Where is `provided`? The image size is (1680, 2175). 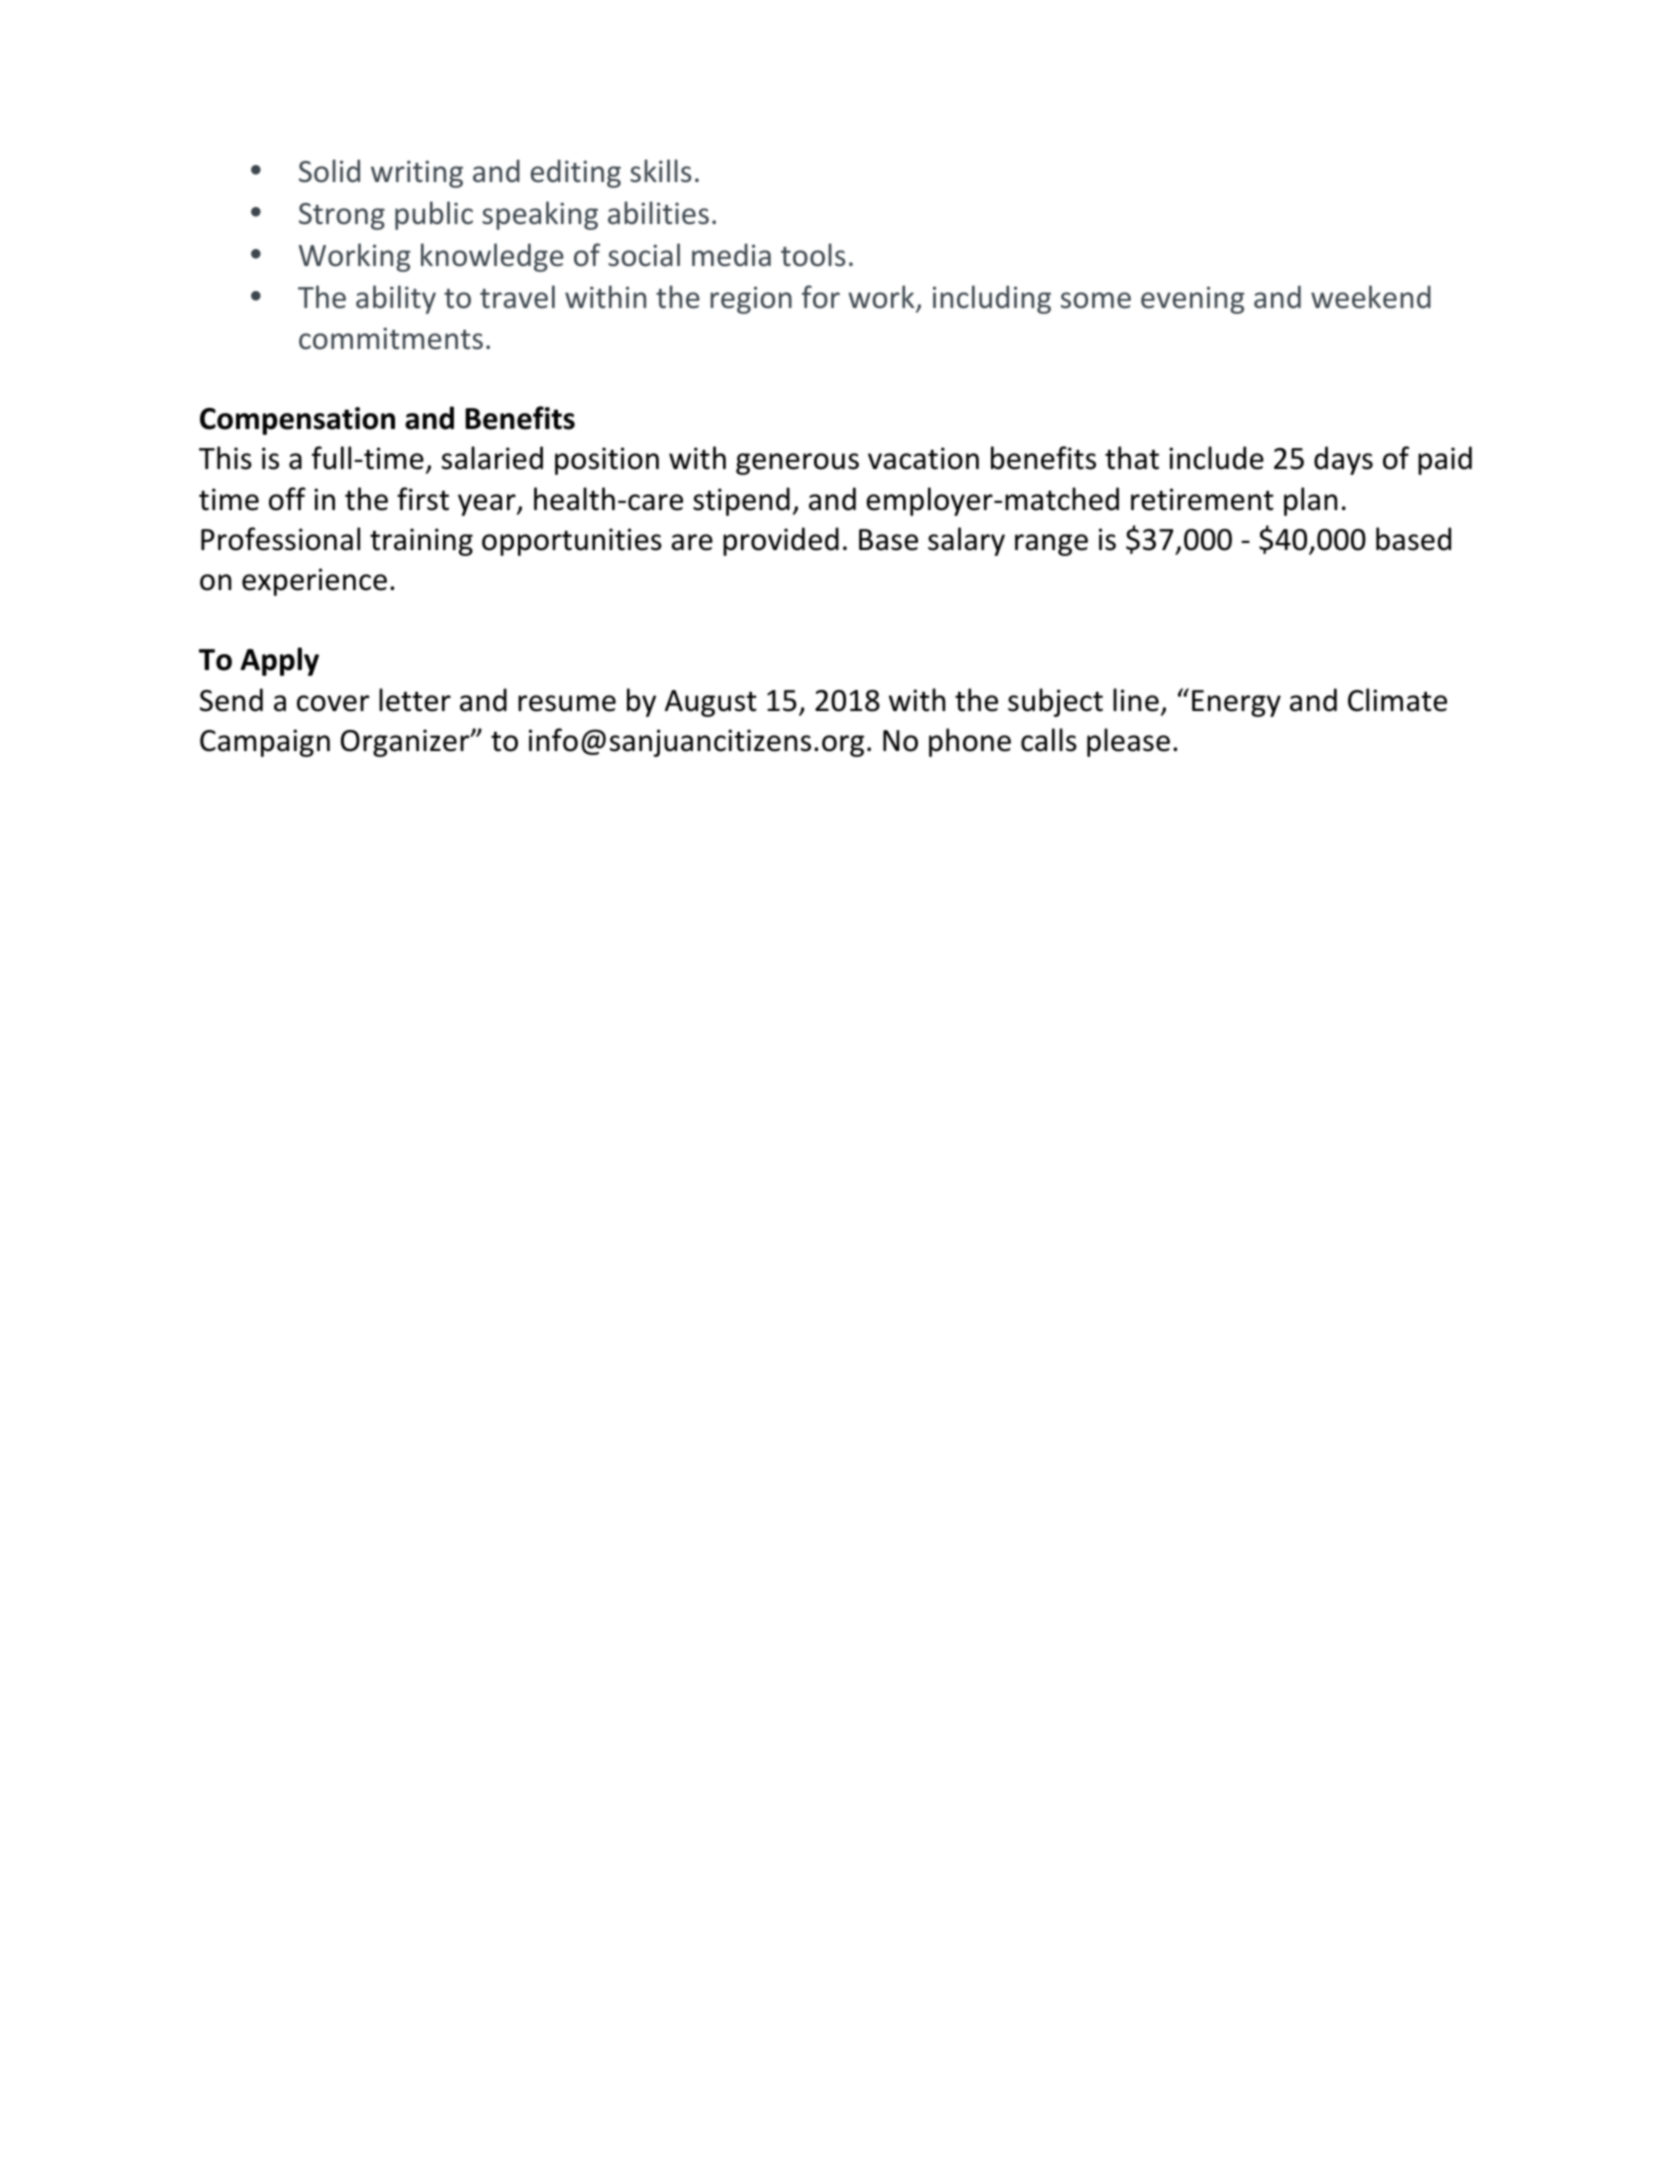 provided is located at coordinates (781, 541).
